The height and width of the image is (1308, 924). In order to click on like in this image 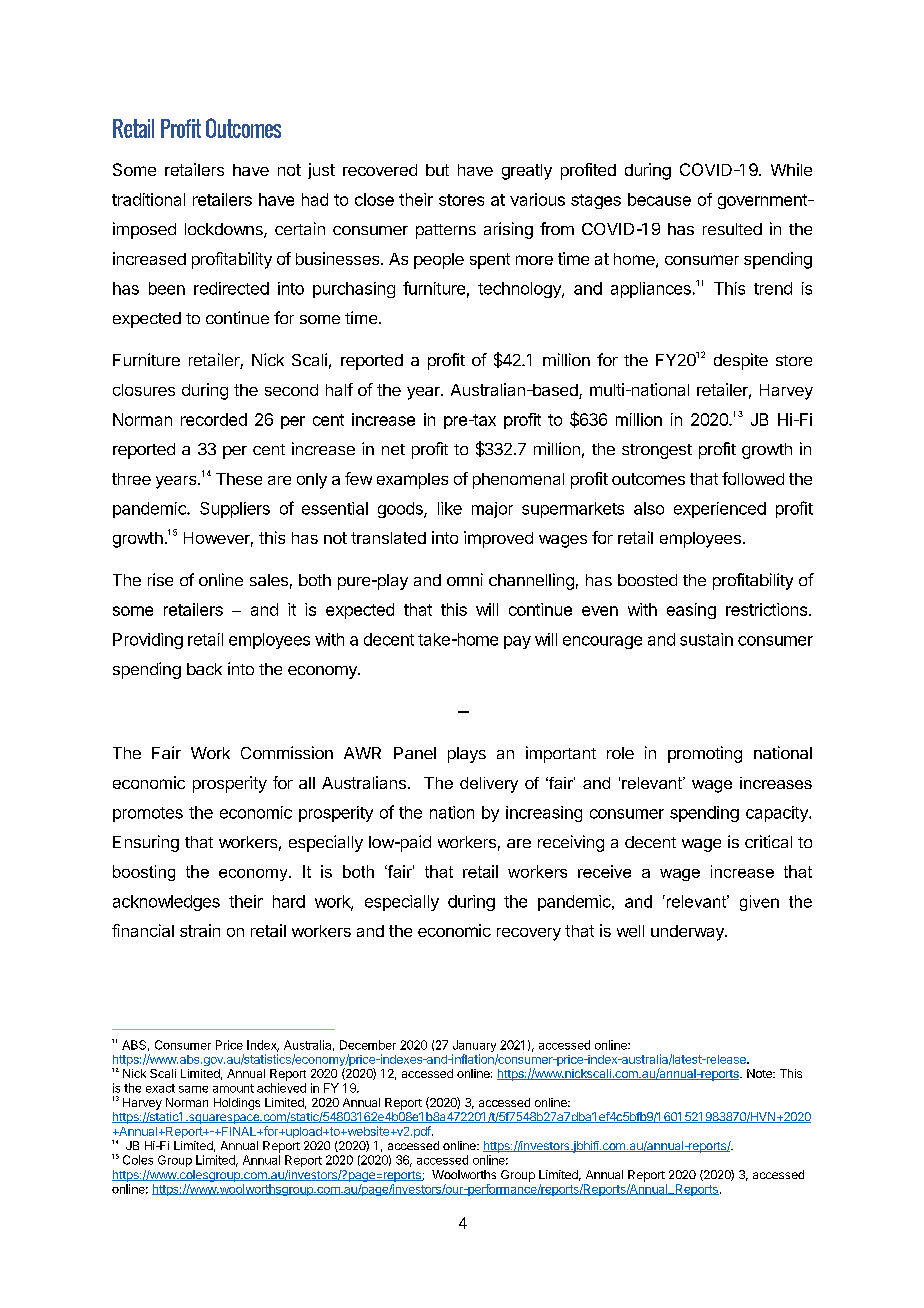, I will do `click(450, 508)`.
